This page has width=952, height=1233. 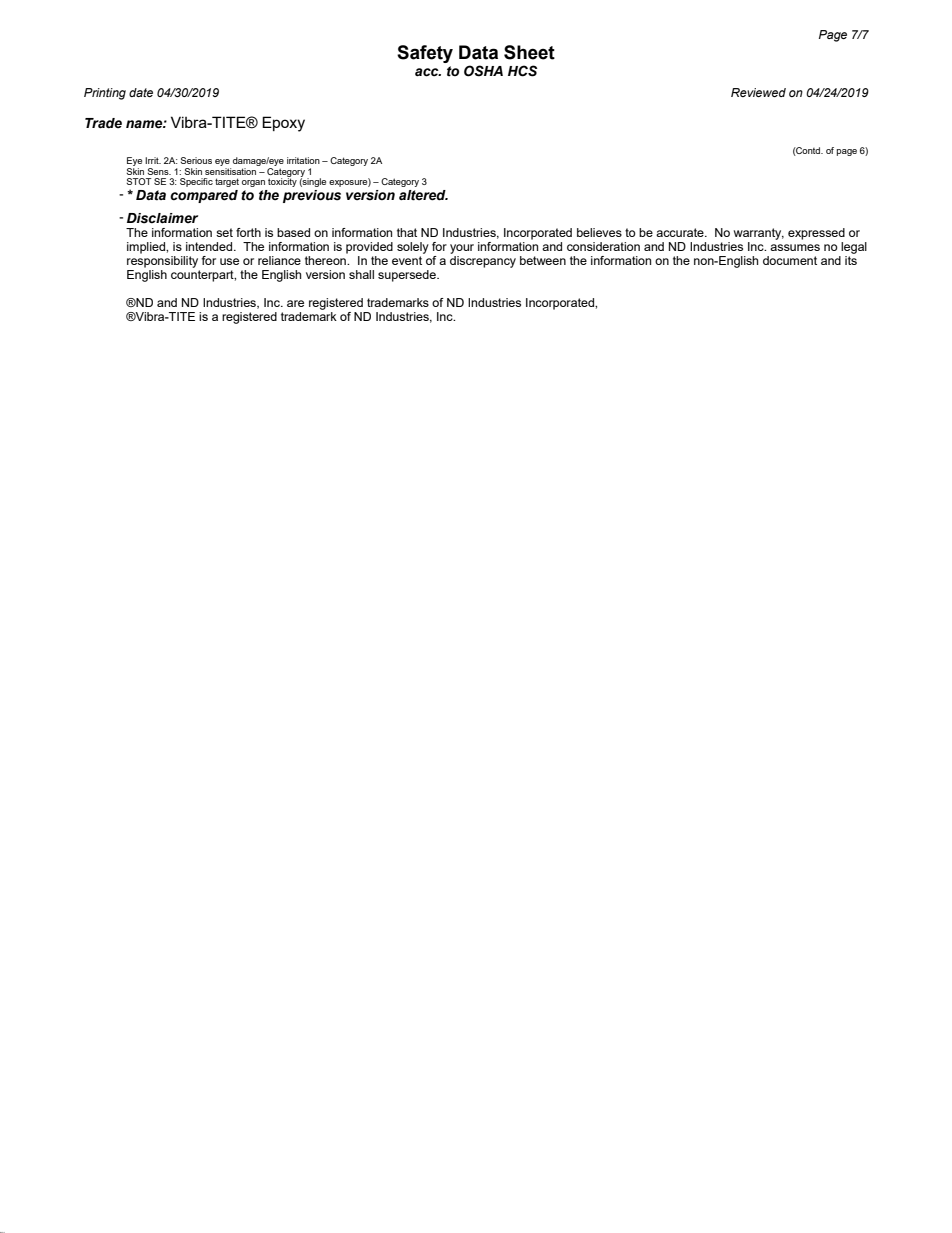 I want to click on altered, so click(x=423, y=195).
